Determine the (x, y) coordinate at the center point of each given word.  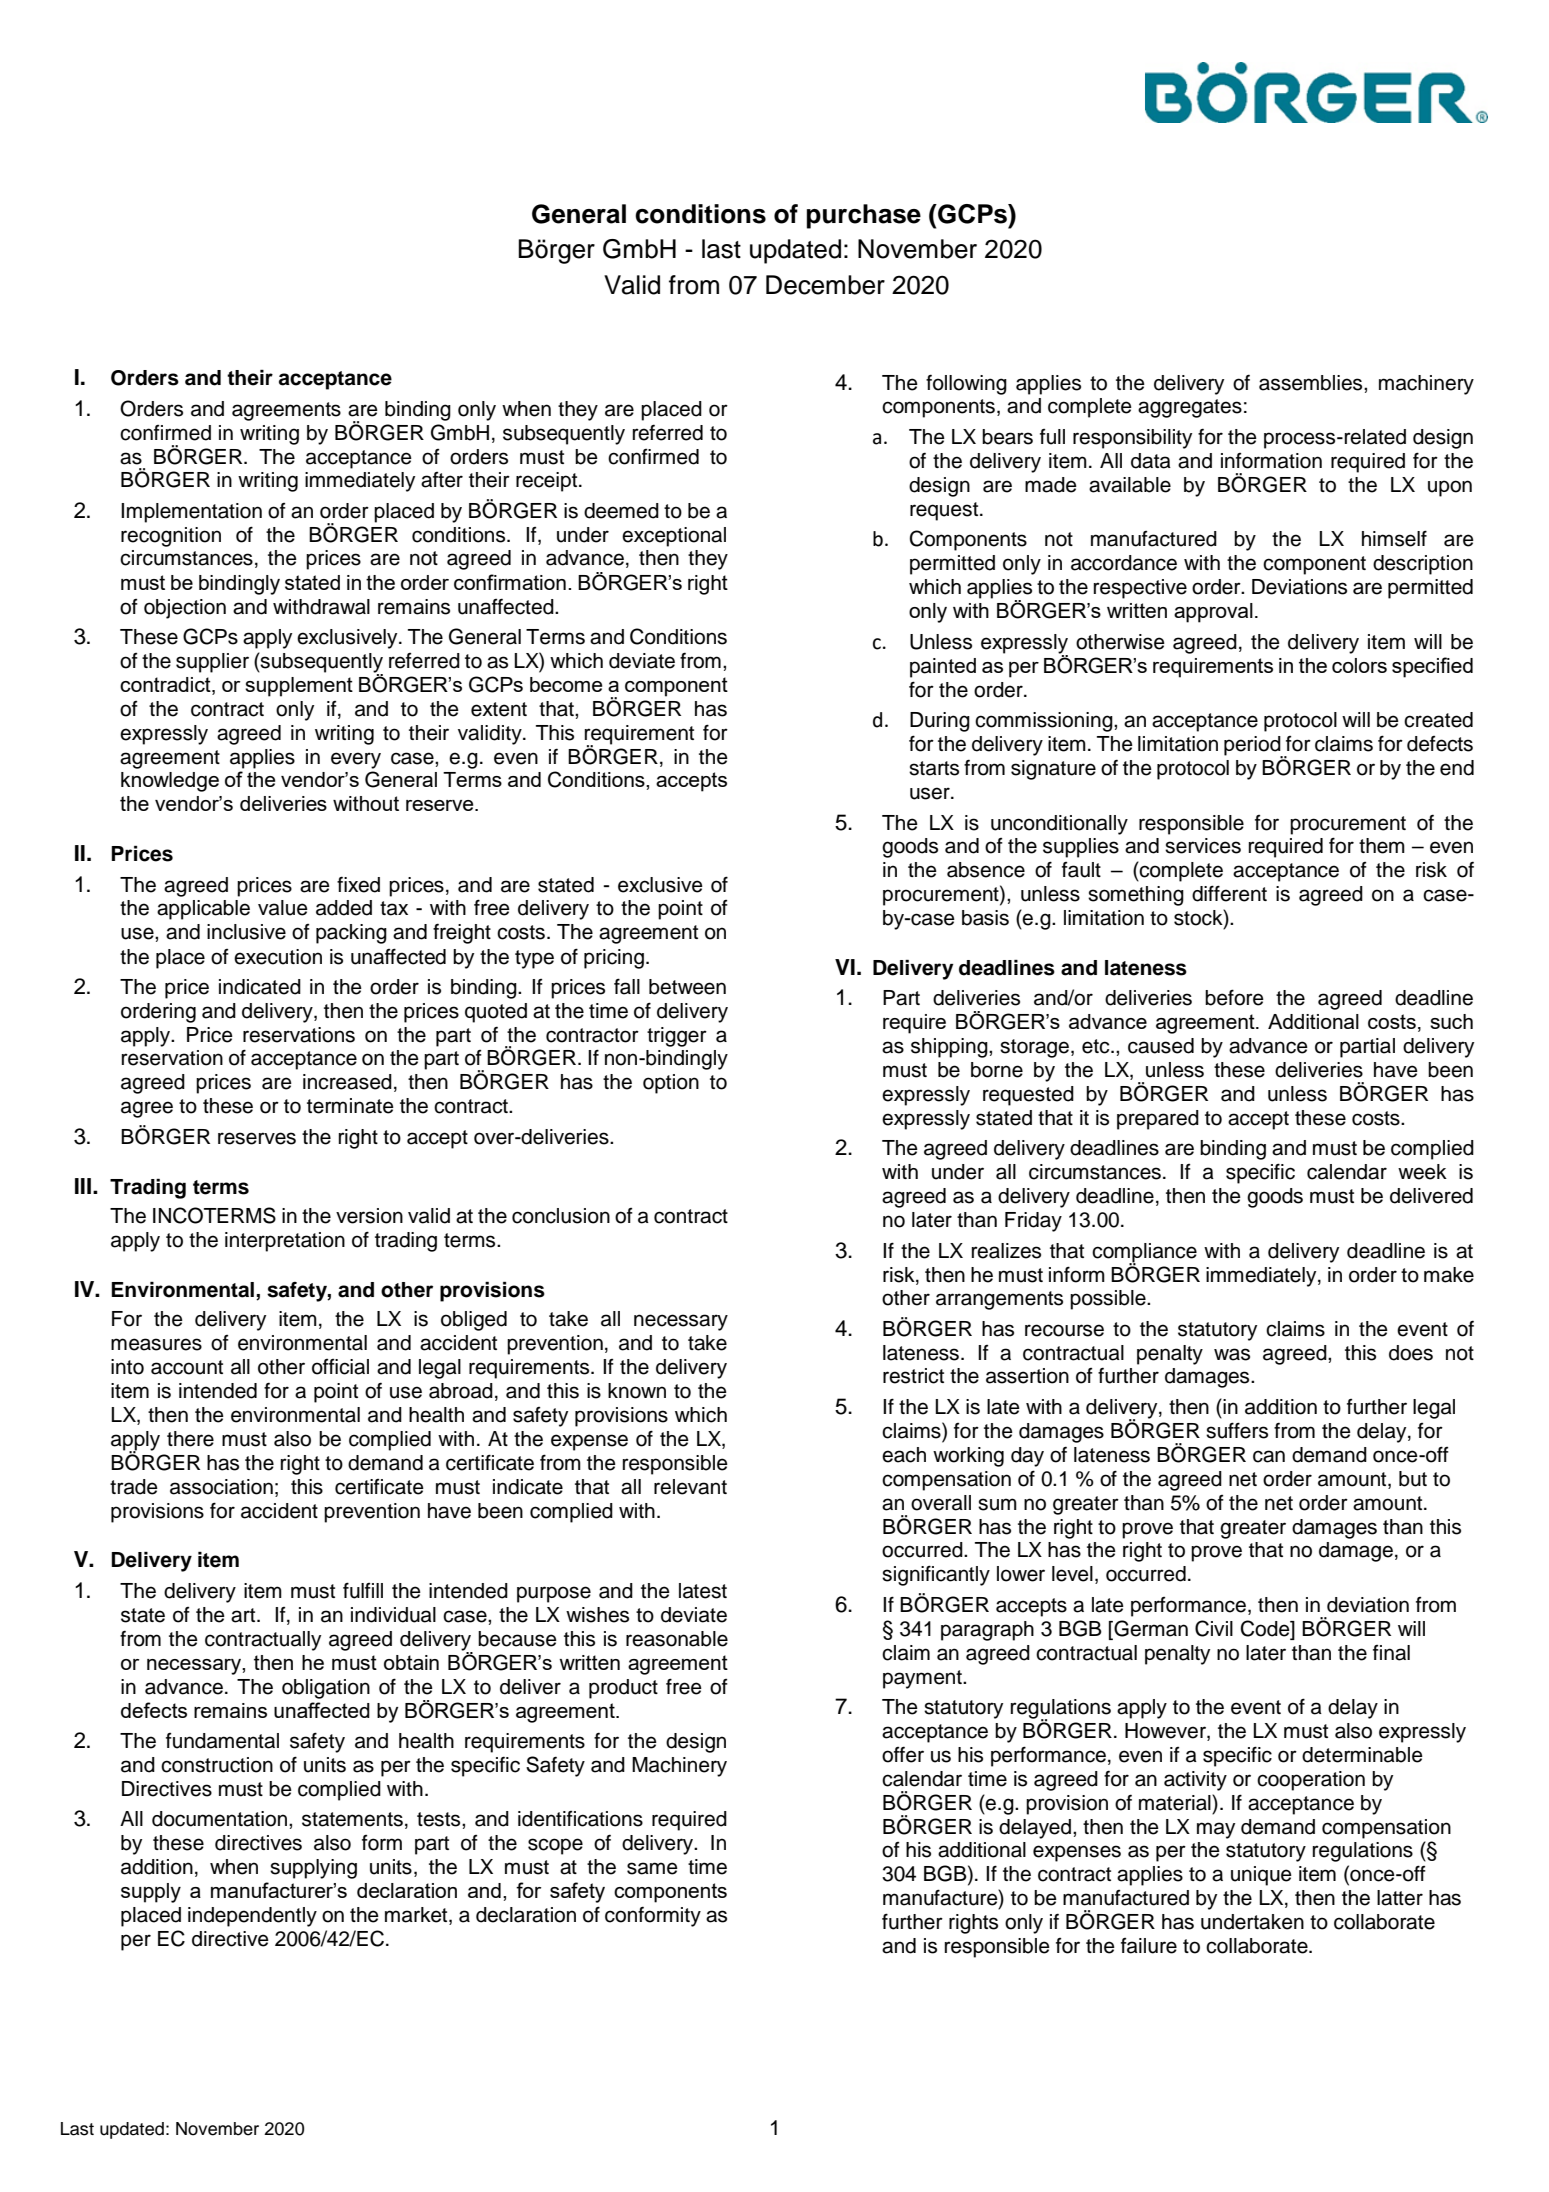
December (825, 285)
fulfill (363, 1590)
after (442, 480)
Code (1266, 1628)
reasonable (677, 1639)
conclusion (561, 1216)
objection (185, 609)
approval (1213, 613)
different (1229, 893)
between (687, 987)
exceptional (674, 537)
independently (252, 1917)
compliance (1144, 1253)
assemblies (1312, 383)
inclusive (246, 932)
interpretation (285, 1242)
